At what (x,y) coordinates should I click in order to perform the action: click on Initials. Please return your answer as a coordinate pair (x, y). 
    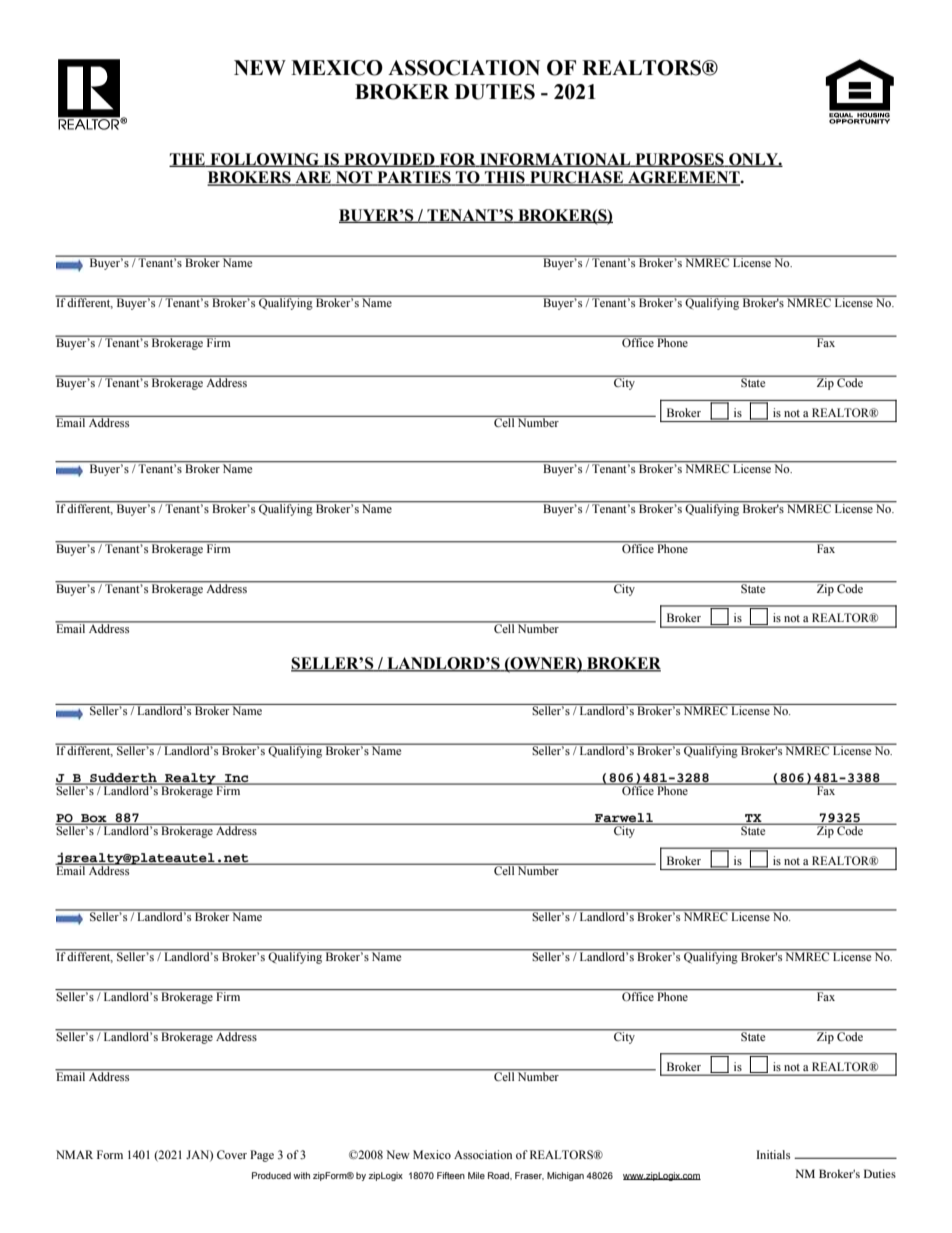
    Looking at the image, I should click on (773, 1154).
